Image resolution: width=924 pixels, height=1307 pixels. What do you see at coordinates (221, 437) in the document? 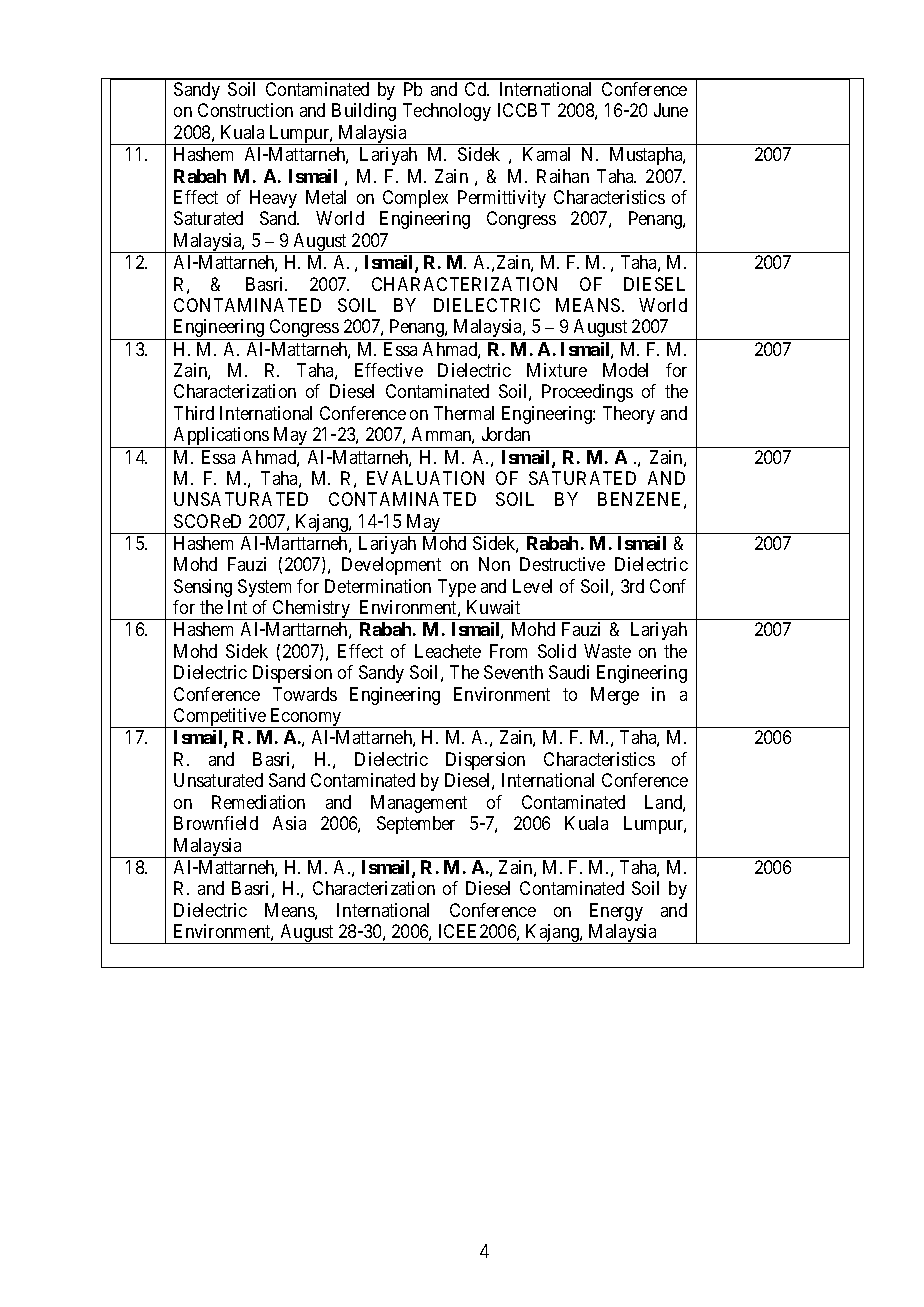
I see `Applications` at bounding box center [221, 437].
